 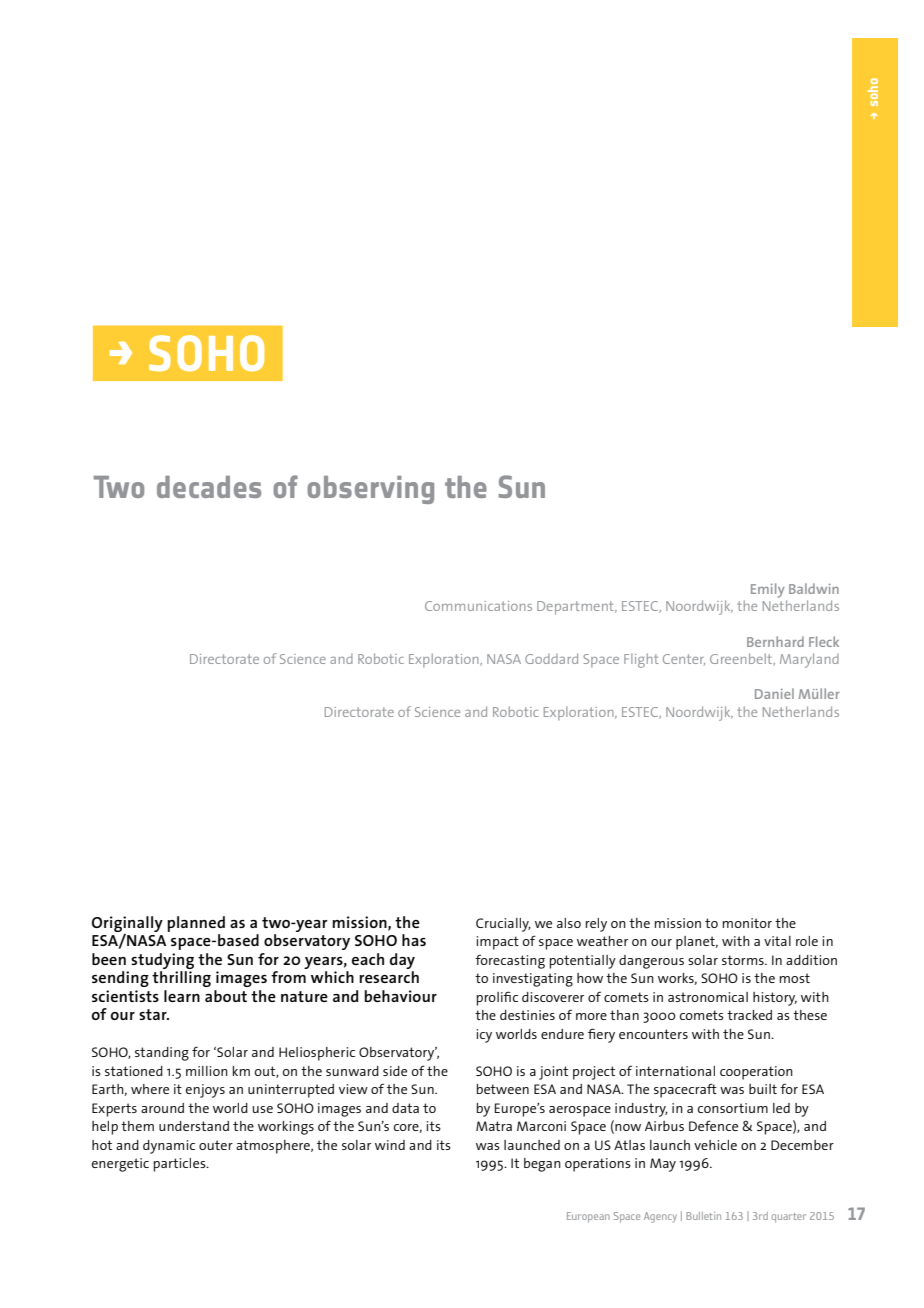 I want to click on observing, so click(x=370, y=490).
